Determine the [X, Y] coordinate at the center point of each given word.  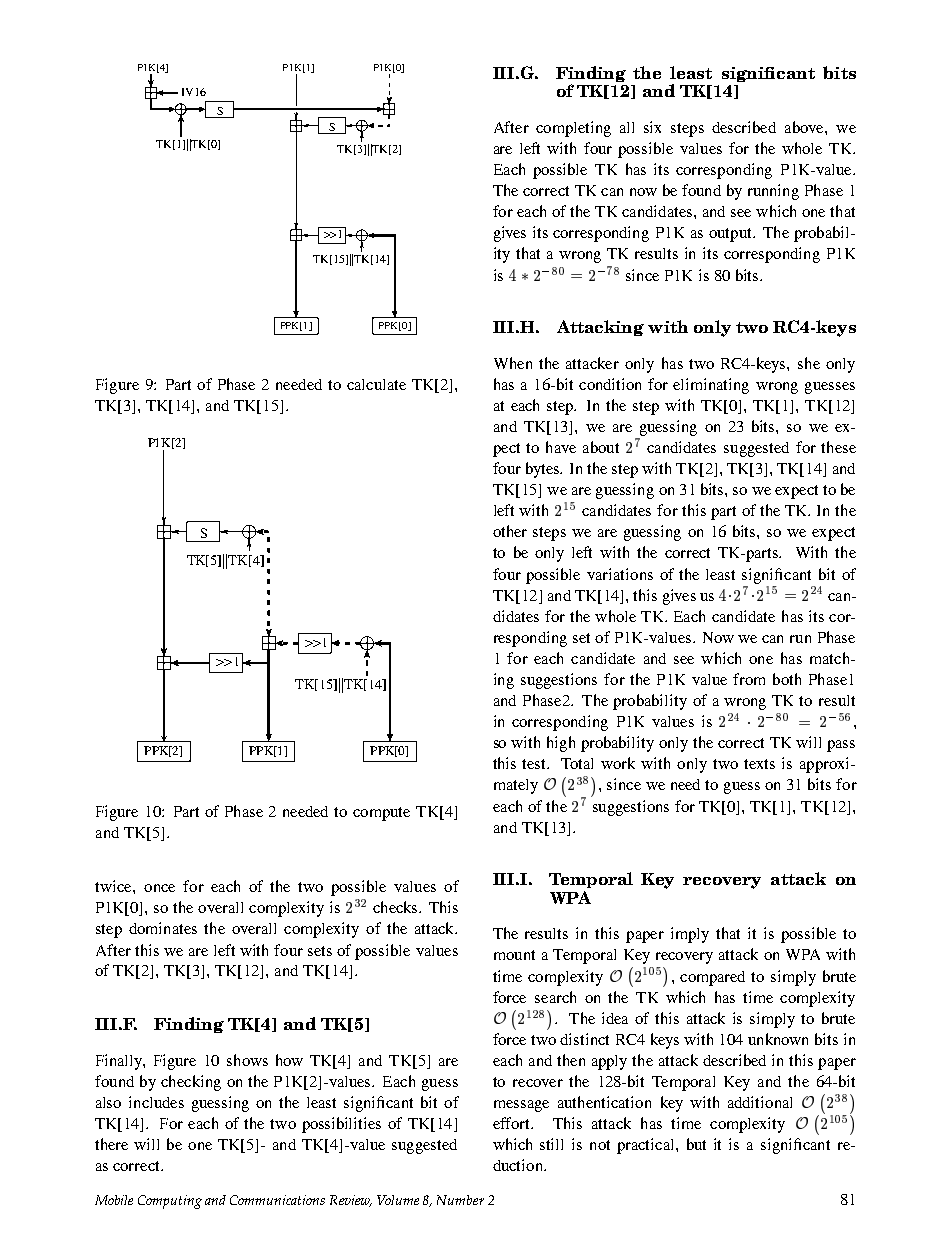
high [561, 744]
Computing [170, 1202]
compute [381, 814]
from [749, 679]
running [773, 192]
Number [460, 1200]
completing [573, 129]
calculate [376, 384]
